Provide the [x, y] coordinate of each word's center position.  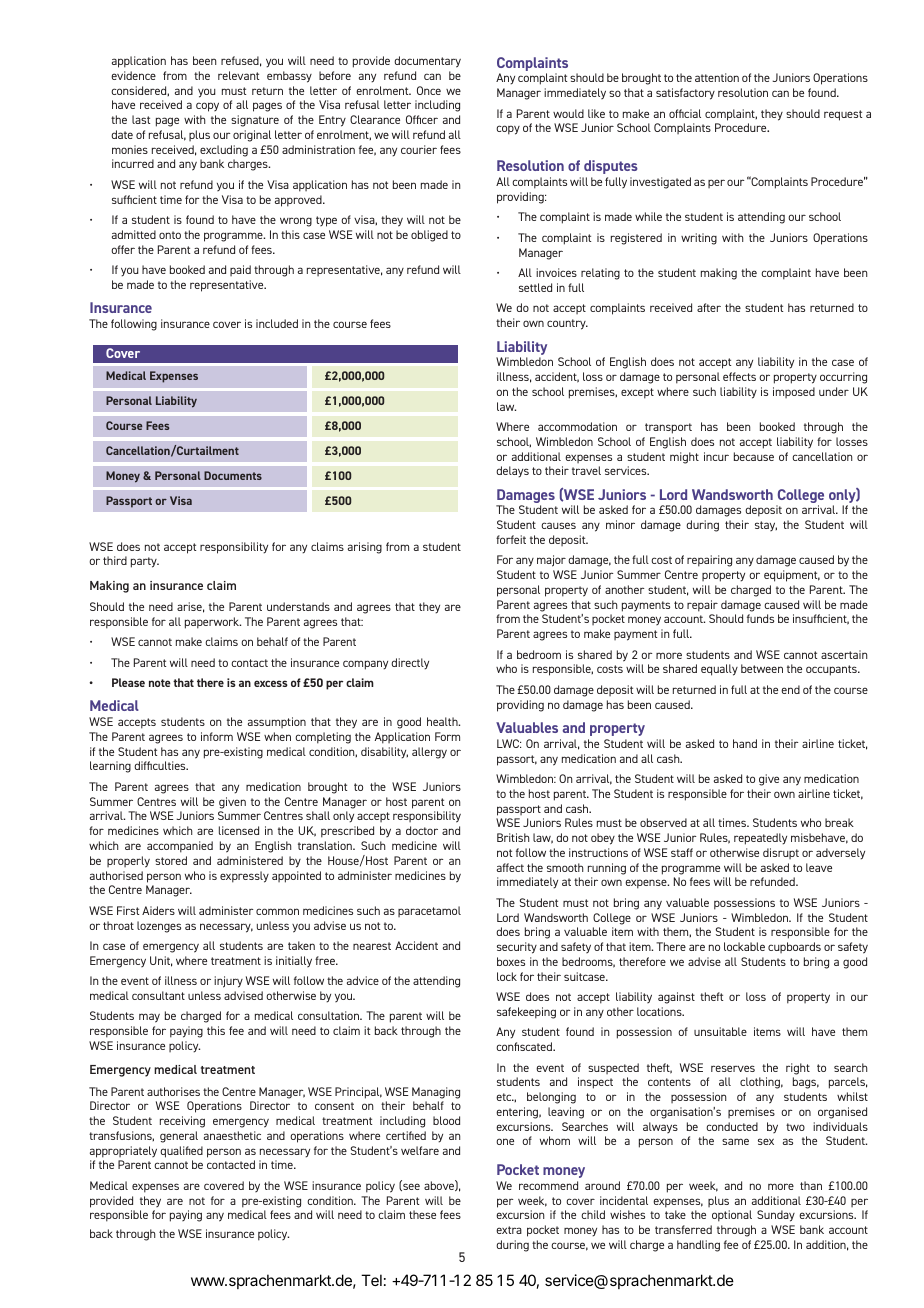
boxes [511, 961]
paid [240, 270]
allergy [429, 753]
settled [535, 287]
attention [717, 77]
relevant [238, 75]
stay [766, 526]
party [145, 562]
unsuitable [720, 1031]
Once [429, 90]
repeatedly [760, 839]
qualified [181, 1152]
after [709, 307]
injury [228, 982]
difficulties [161, 765]
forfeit [511, 539]
